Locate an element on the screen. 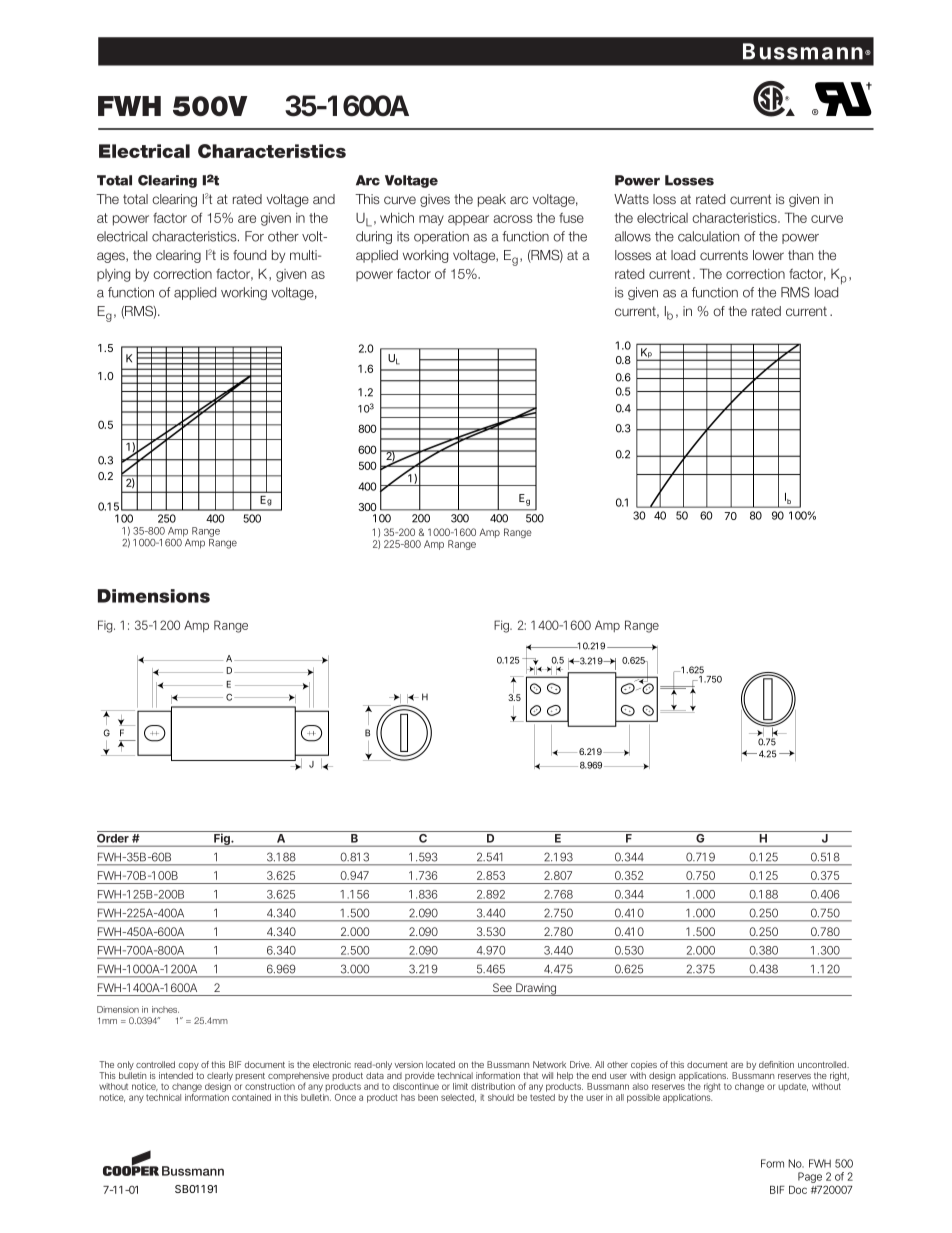  contained is located at coordinates (251, 1097).
